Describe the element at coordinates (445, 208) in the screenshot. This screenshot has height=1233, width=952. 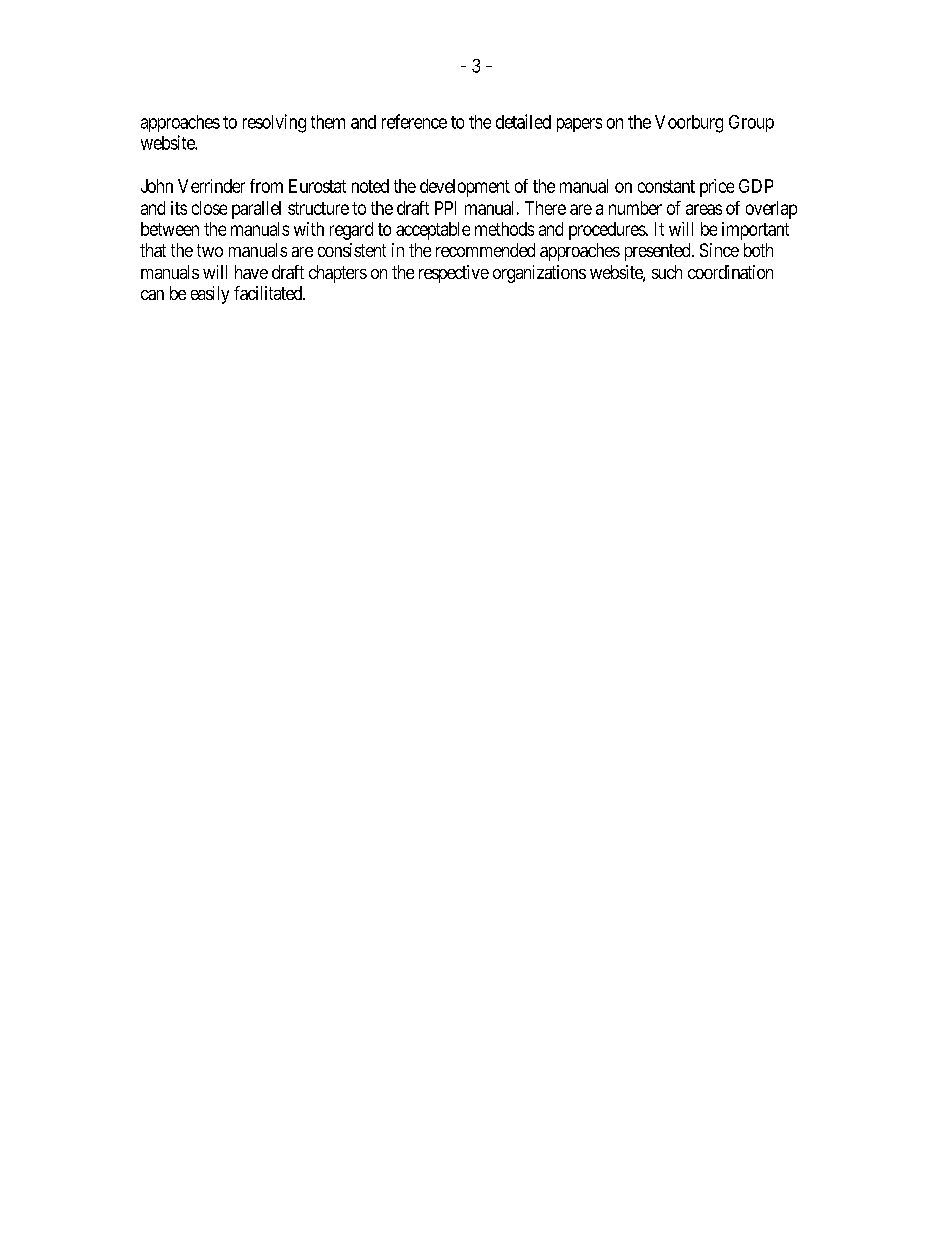
I see `PPI` at that location.
